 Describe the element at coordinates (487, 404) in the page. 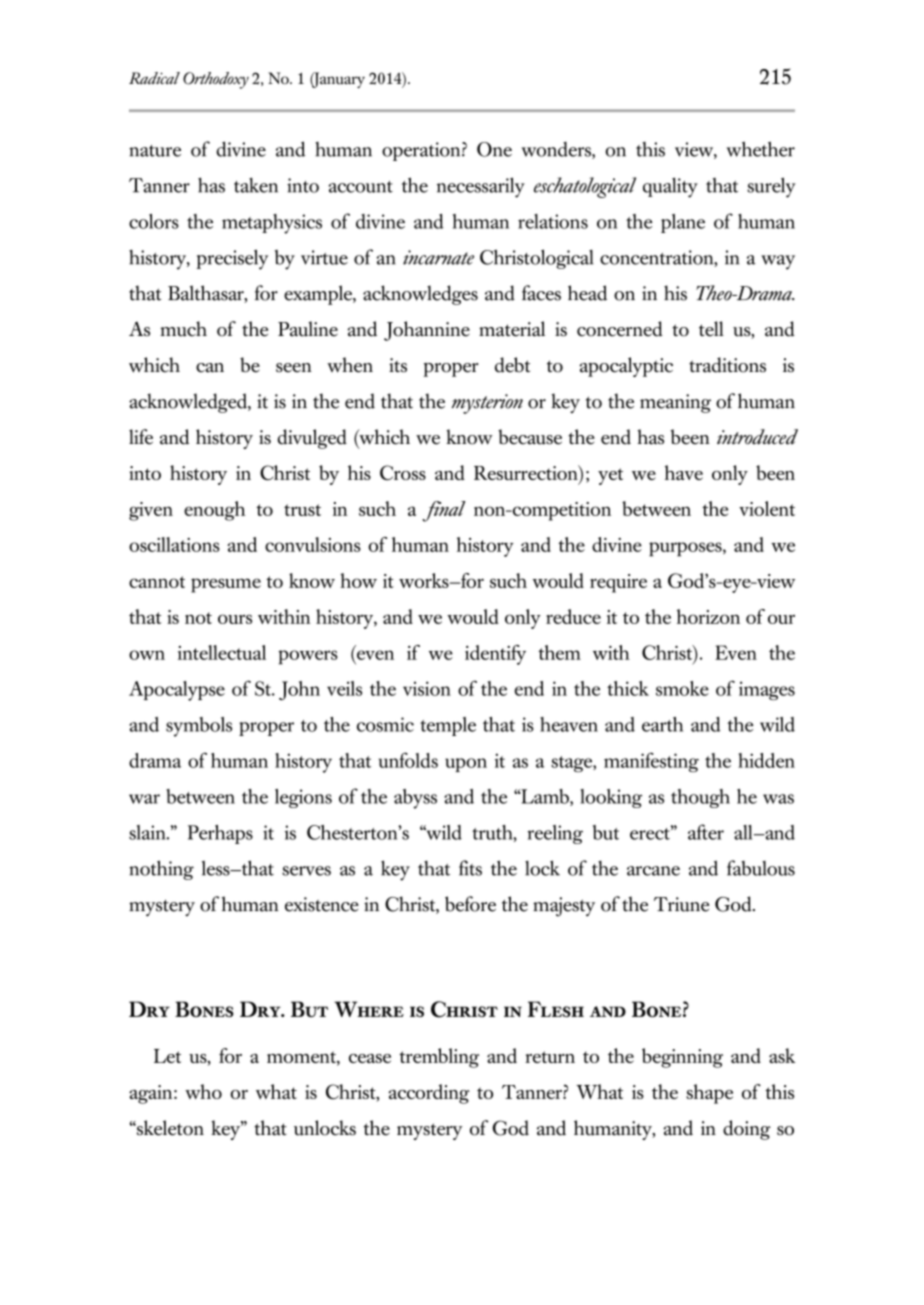

I see `mysterion` at that location.
